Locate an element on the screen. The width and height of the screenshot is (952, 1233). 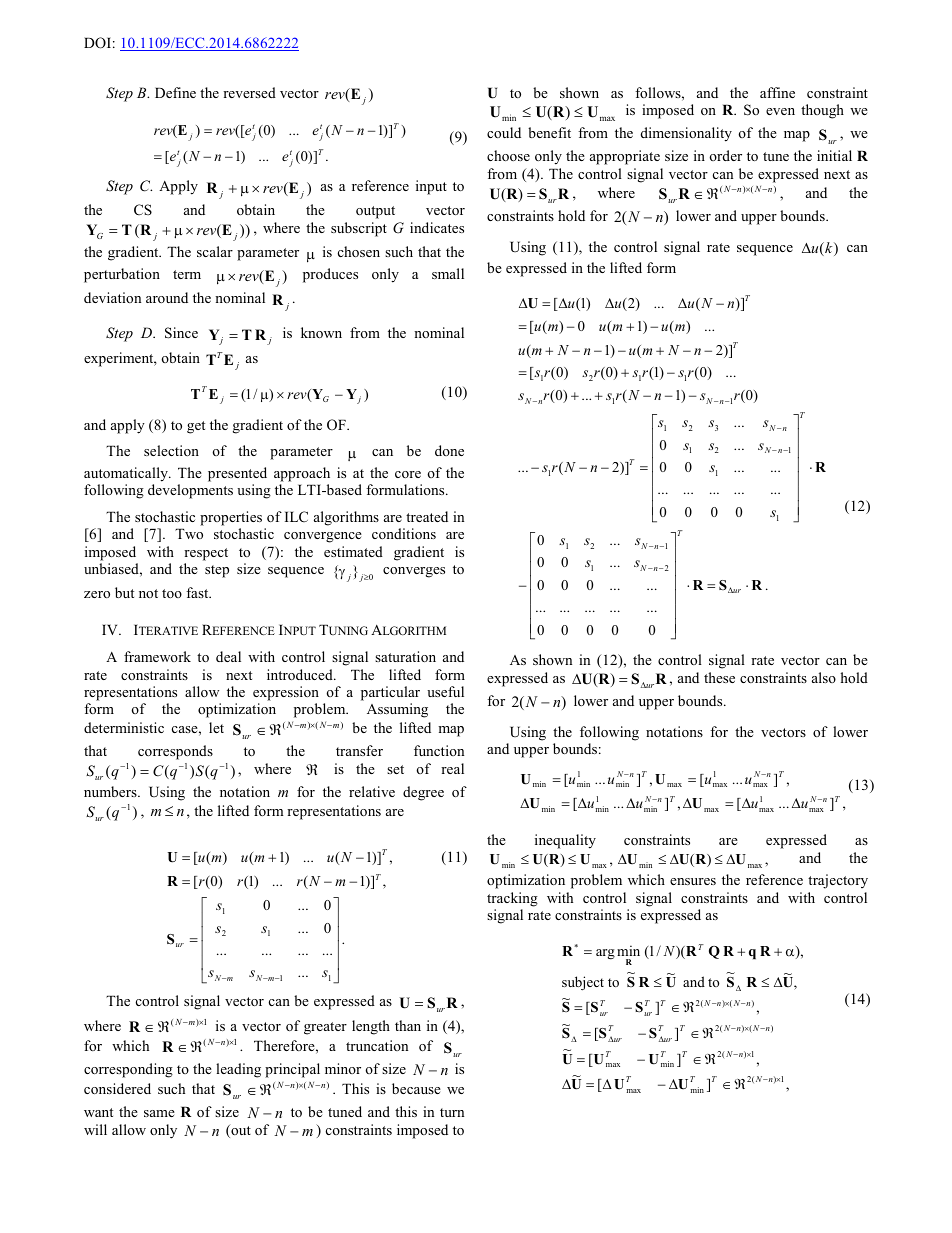
Define is located at coordinates (175, 92).
